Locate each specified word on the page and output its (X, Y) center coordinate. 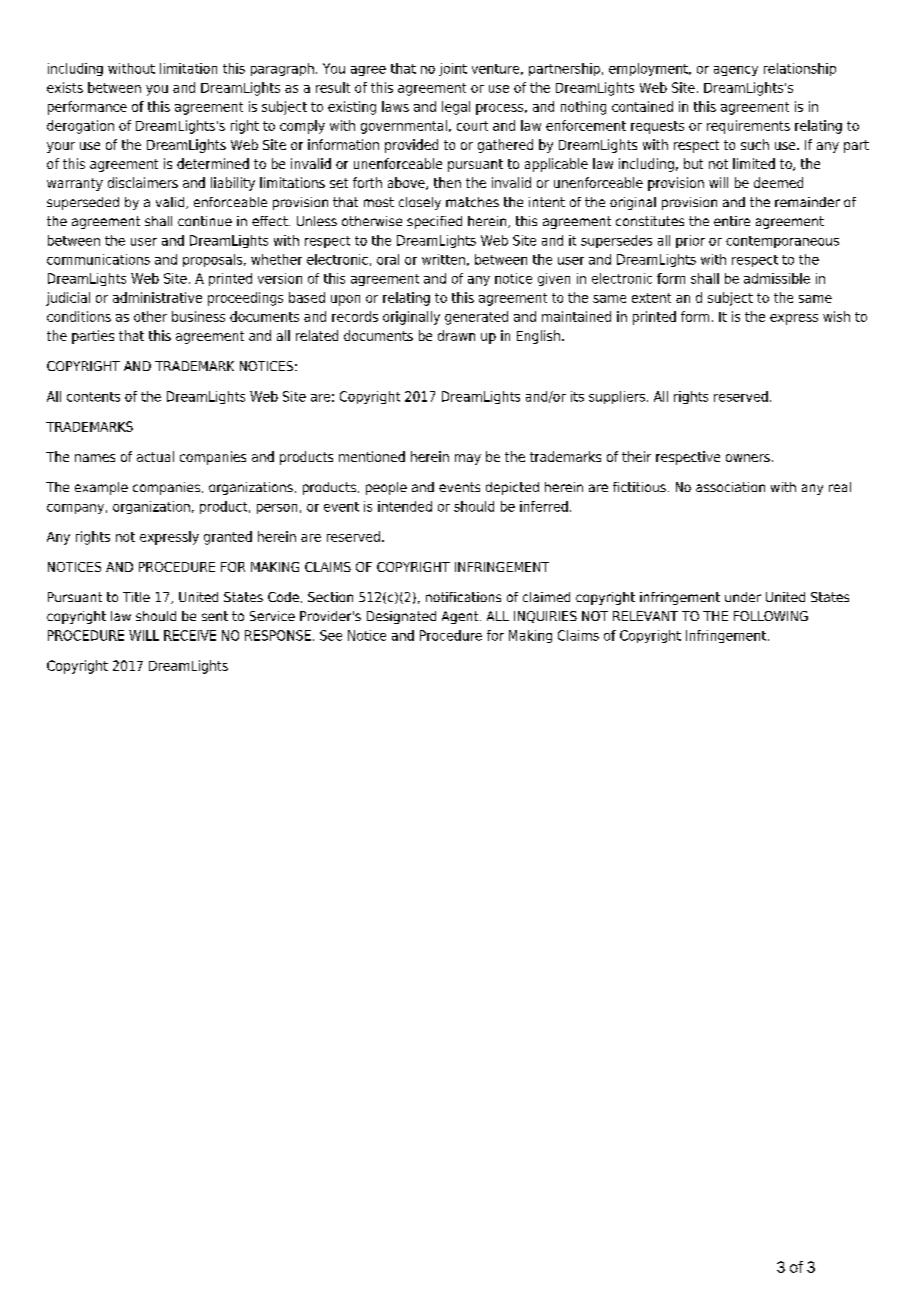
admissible (777, 278)
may (468, 459)
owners (748, 458)
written (443, 259)
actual (155, 456)
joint (453, 69)
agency (736, 71)
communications (98, 259)
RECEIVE (190, 635)
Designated (401, 617)
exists (65, 87)
